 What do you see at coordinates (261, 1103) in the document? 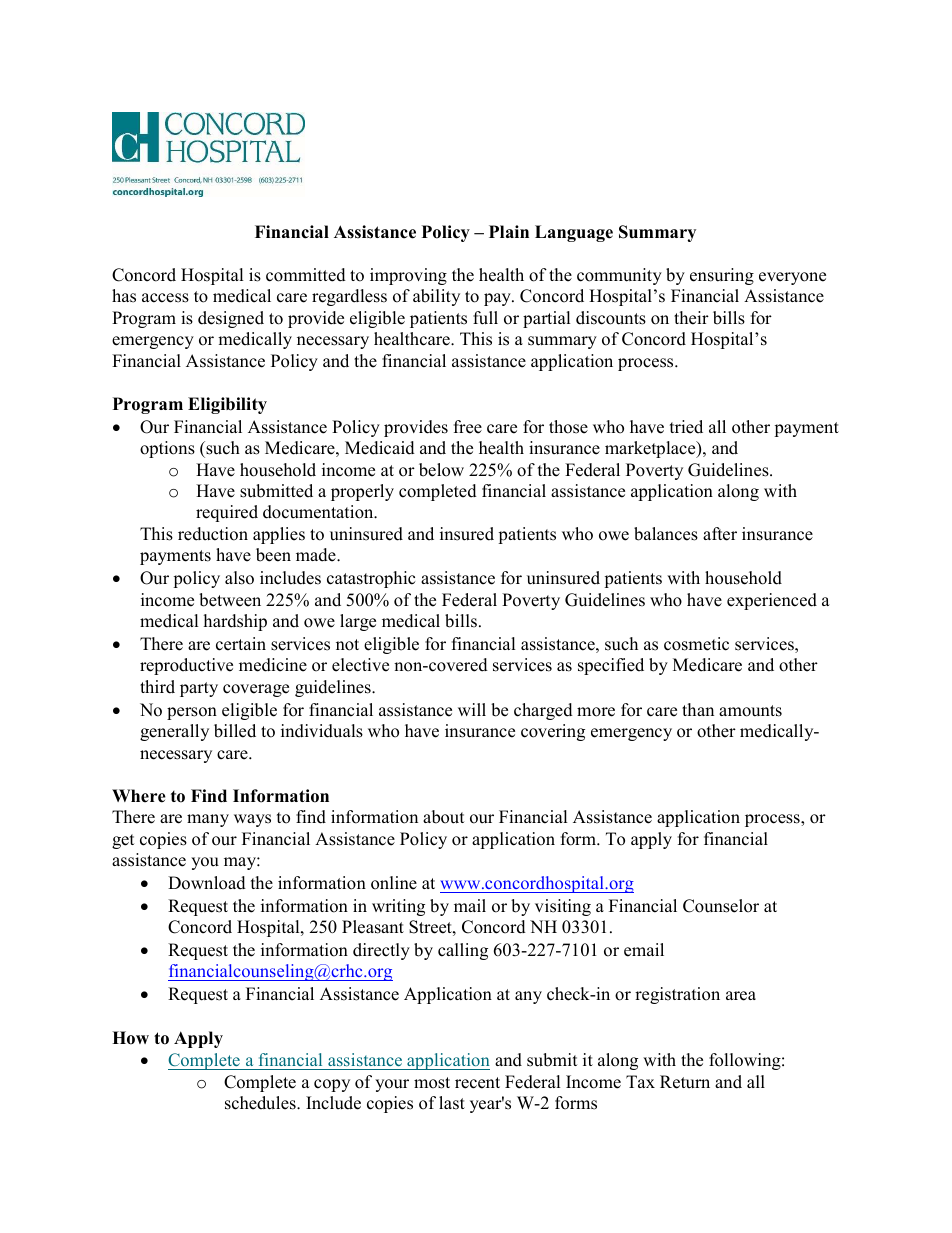
I see `schedules` at bounding box center [261, 1103].
